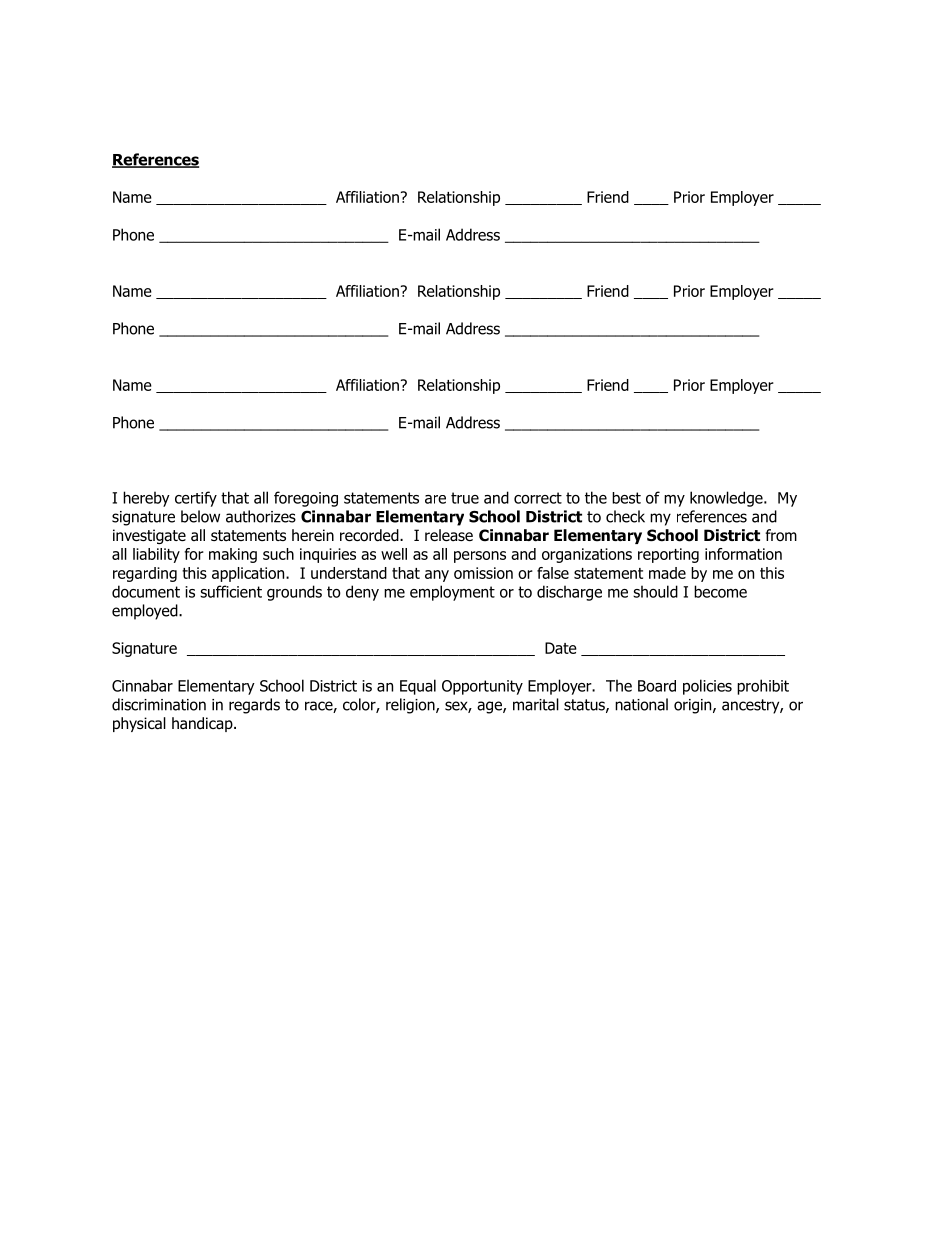 The width and height of the image is (952, 1233). Describe the element at coordinates (561, 648) in the image. I see `Date` at that location.
